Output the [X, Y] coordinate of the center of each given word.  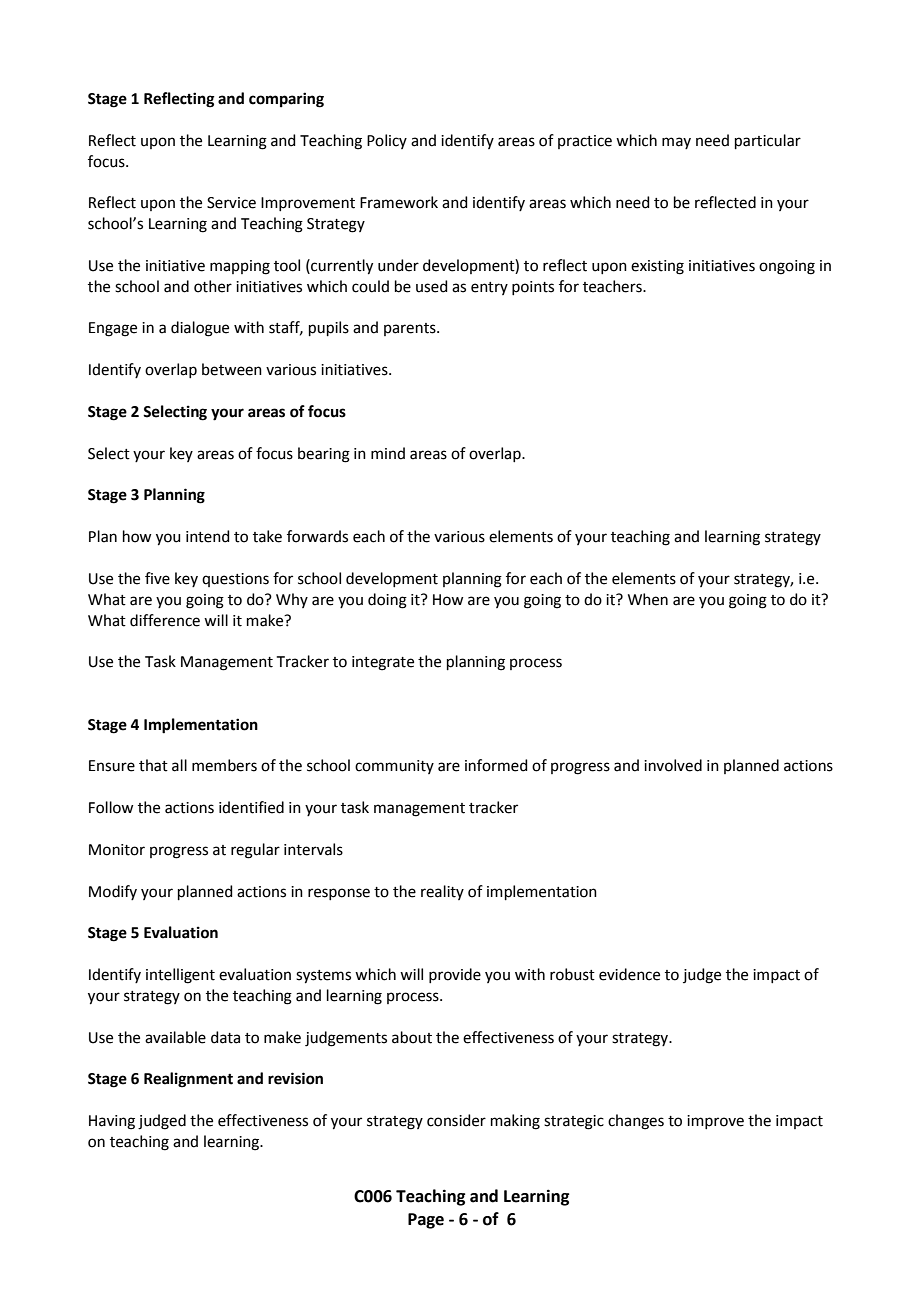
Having [112, 1122]
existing [657, 267]
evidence [629, 974]
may [676, 143]
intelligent [180, 976]
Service [231, 203]
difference [165, 620]
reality [442, 892]
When [648, 599]
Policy [387, 141]
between [232, 369]
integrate [383, 663]
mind [388, 453]
